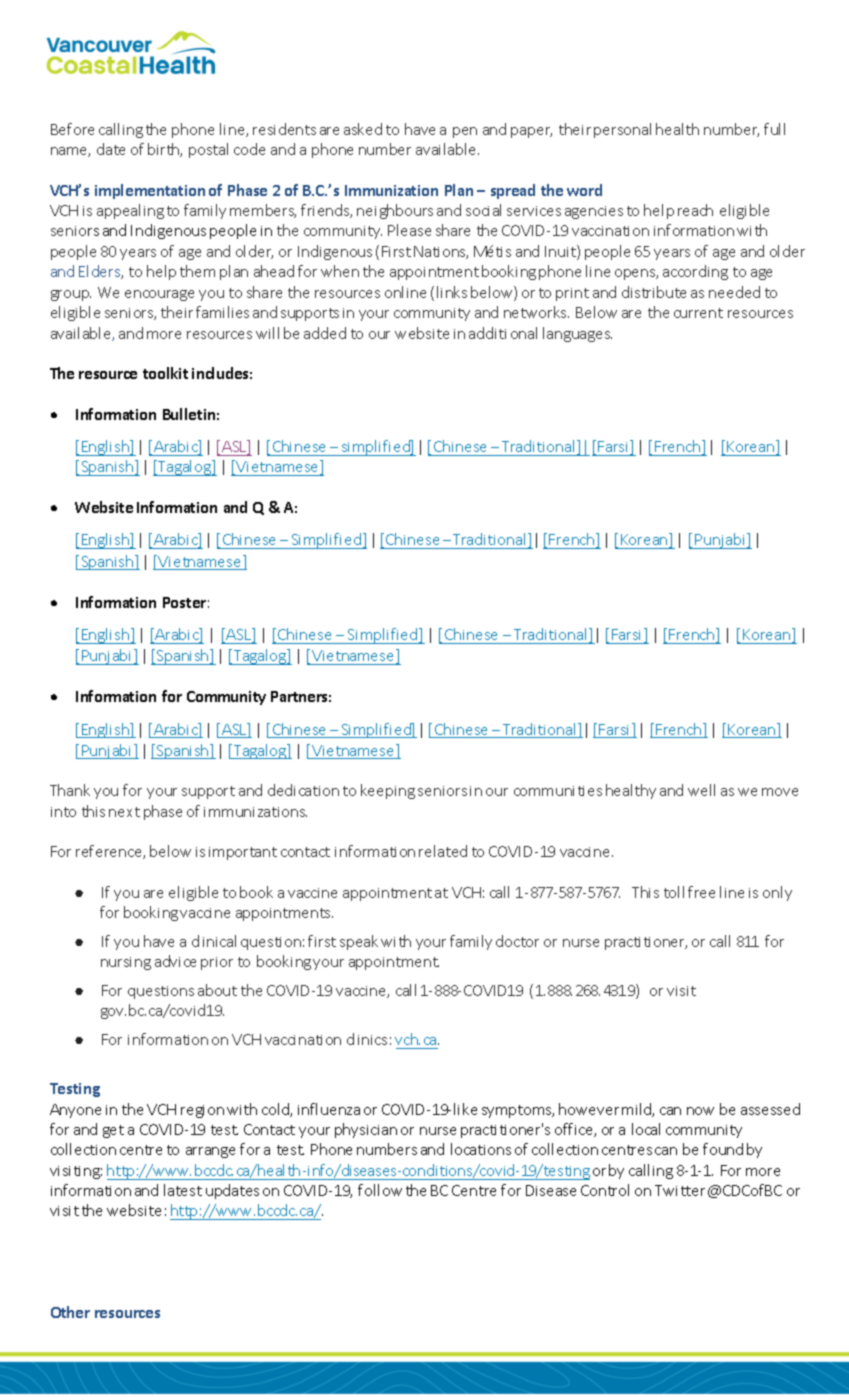 This document has width=849, height=1400. I want to click on clinics, so click(367, 1039).
